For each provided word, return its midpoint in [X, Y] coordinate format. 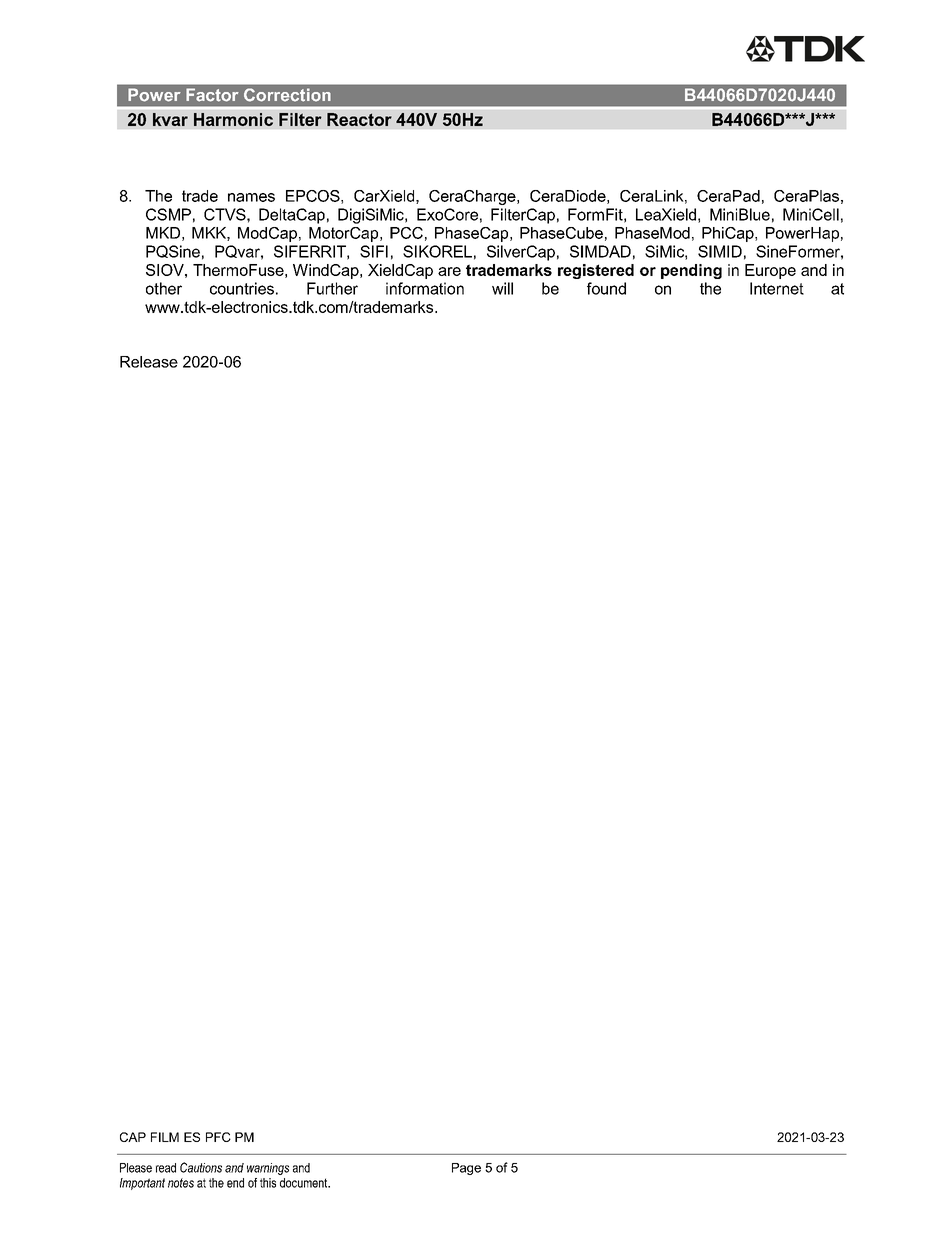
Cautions [201, 1167]
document [305, 1183]
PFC [218, 1137]
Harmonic [233, 119]
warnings [268, 1169]
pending [691, 271]
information [425, 288]
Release [149, 362]
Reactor [359, 119]
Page [466, 1169]
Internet [777, 288]
